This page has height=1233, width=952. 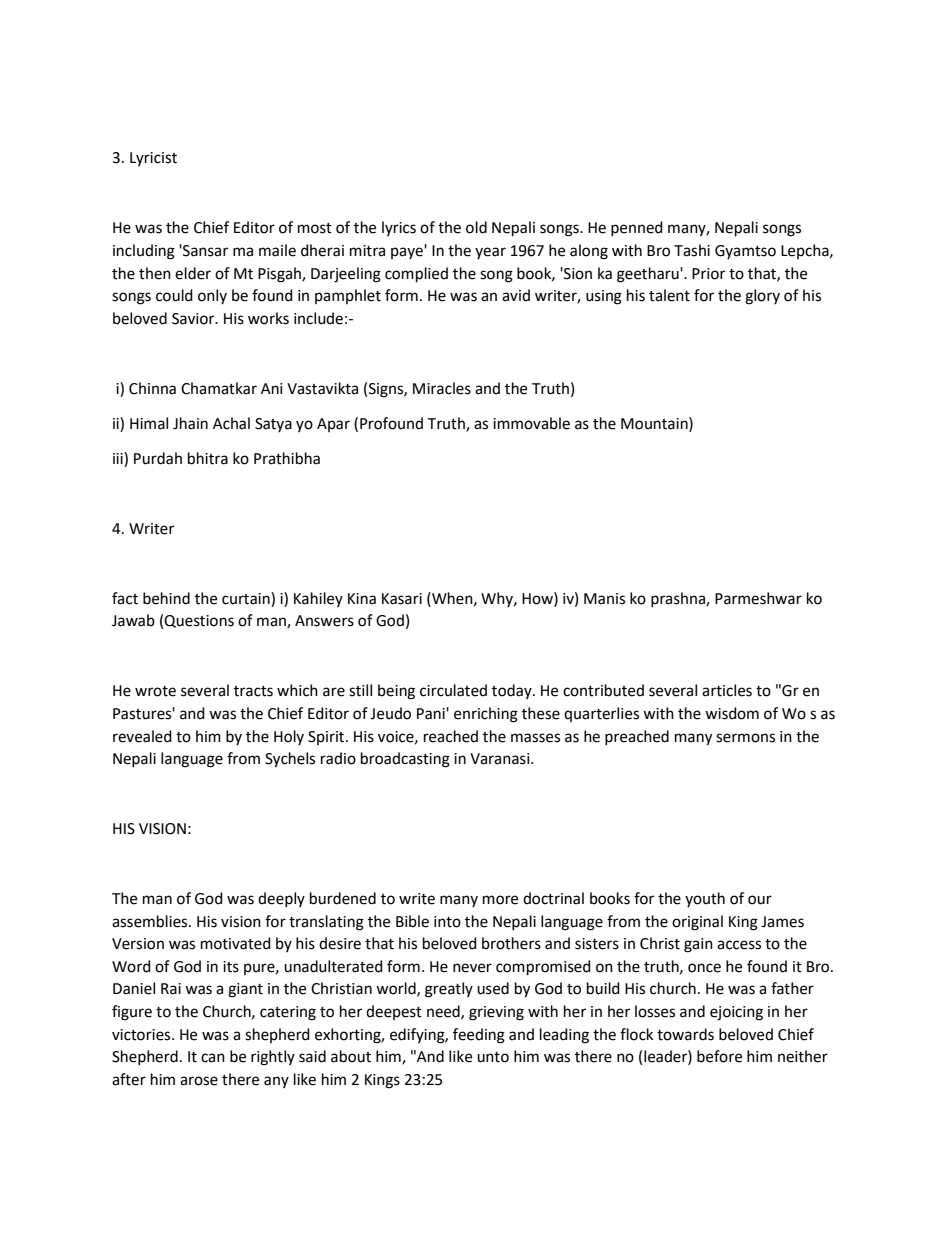 What do you see at coordinates (727, 690) in the page?
I see `articles` at bounding box center [727, 690].
